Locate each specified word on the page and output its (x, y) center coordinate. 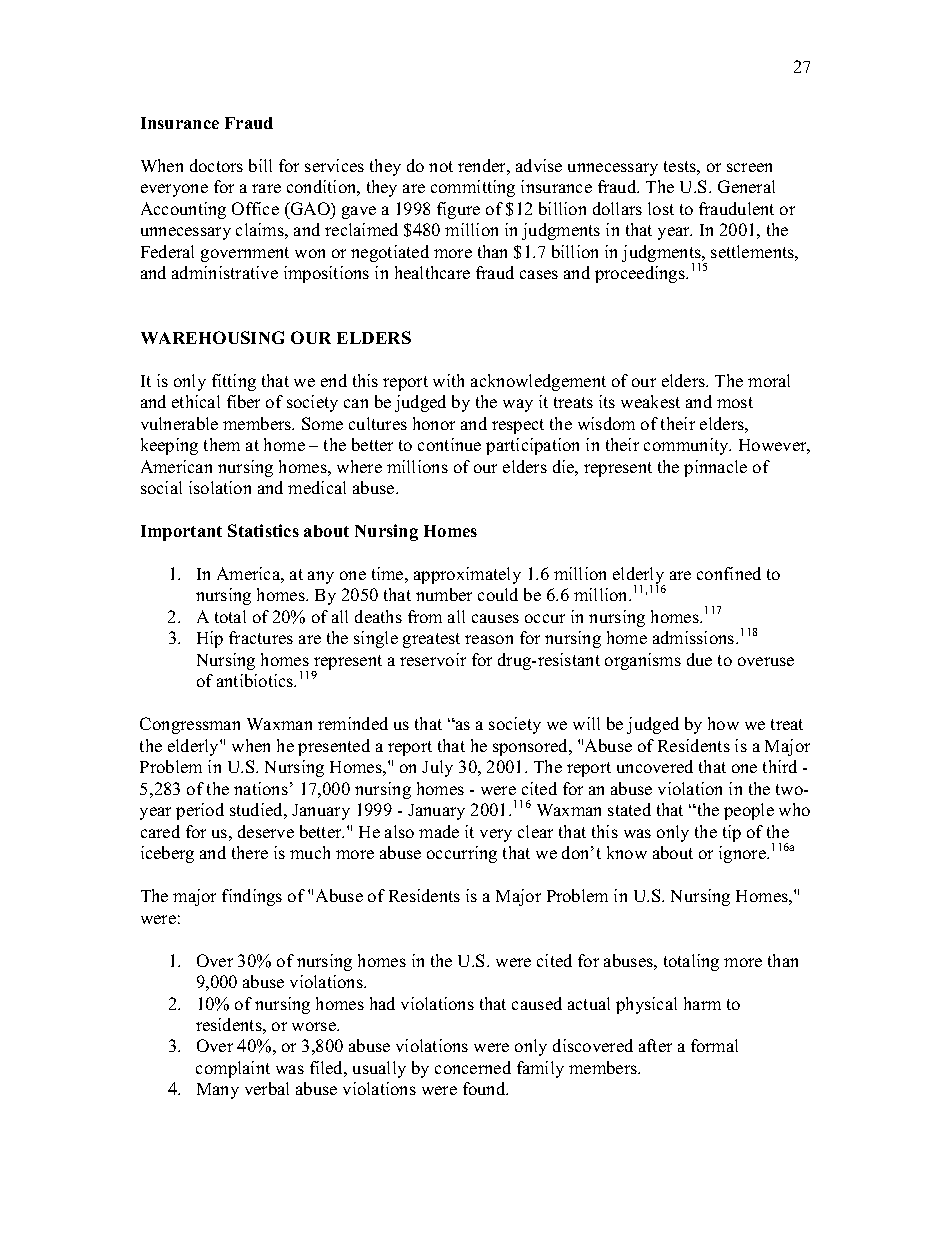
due (699, 659)
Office (255, 208)
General (746, 186)
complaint (233, 1069)
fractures (261, 637)
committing (473, 188)
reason (489, 639)
